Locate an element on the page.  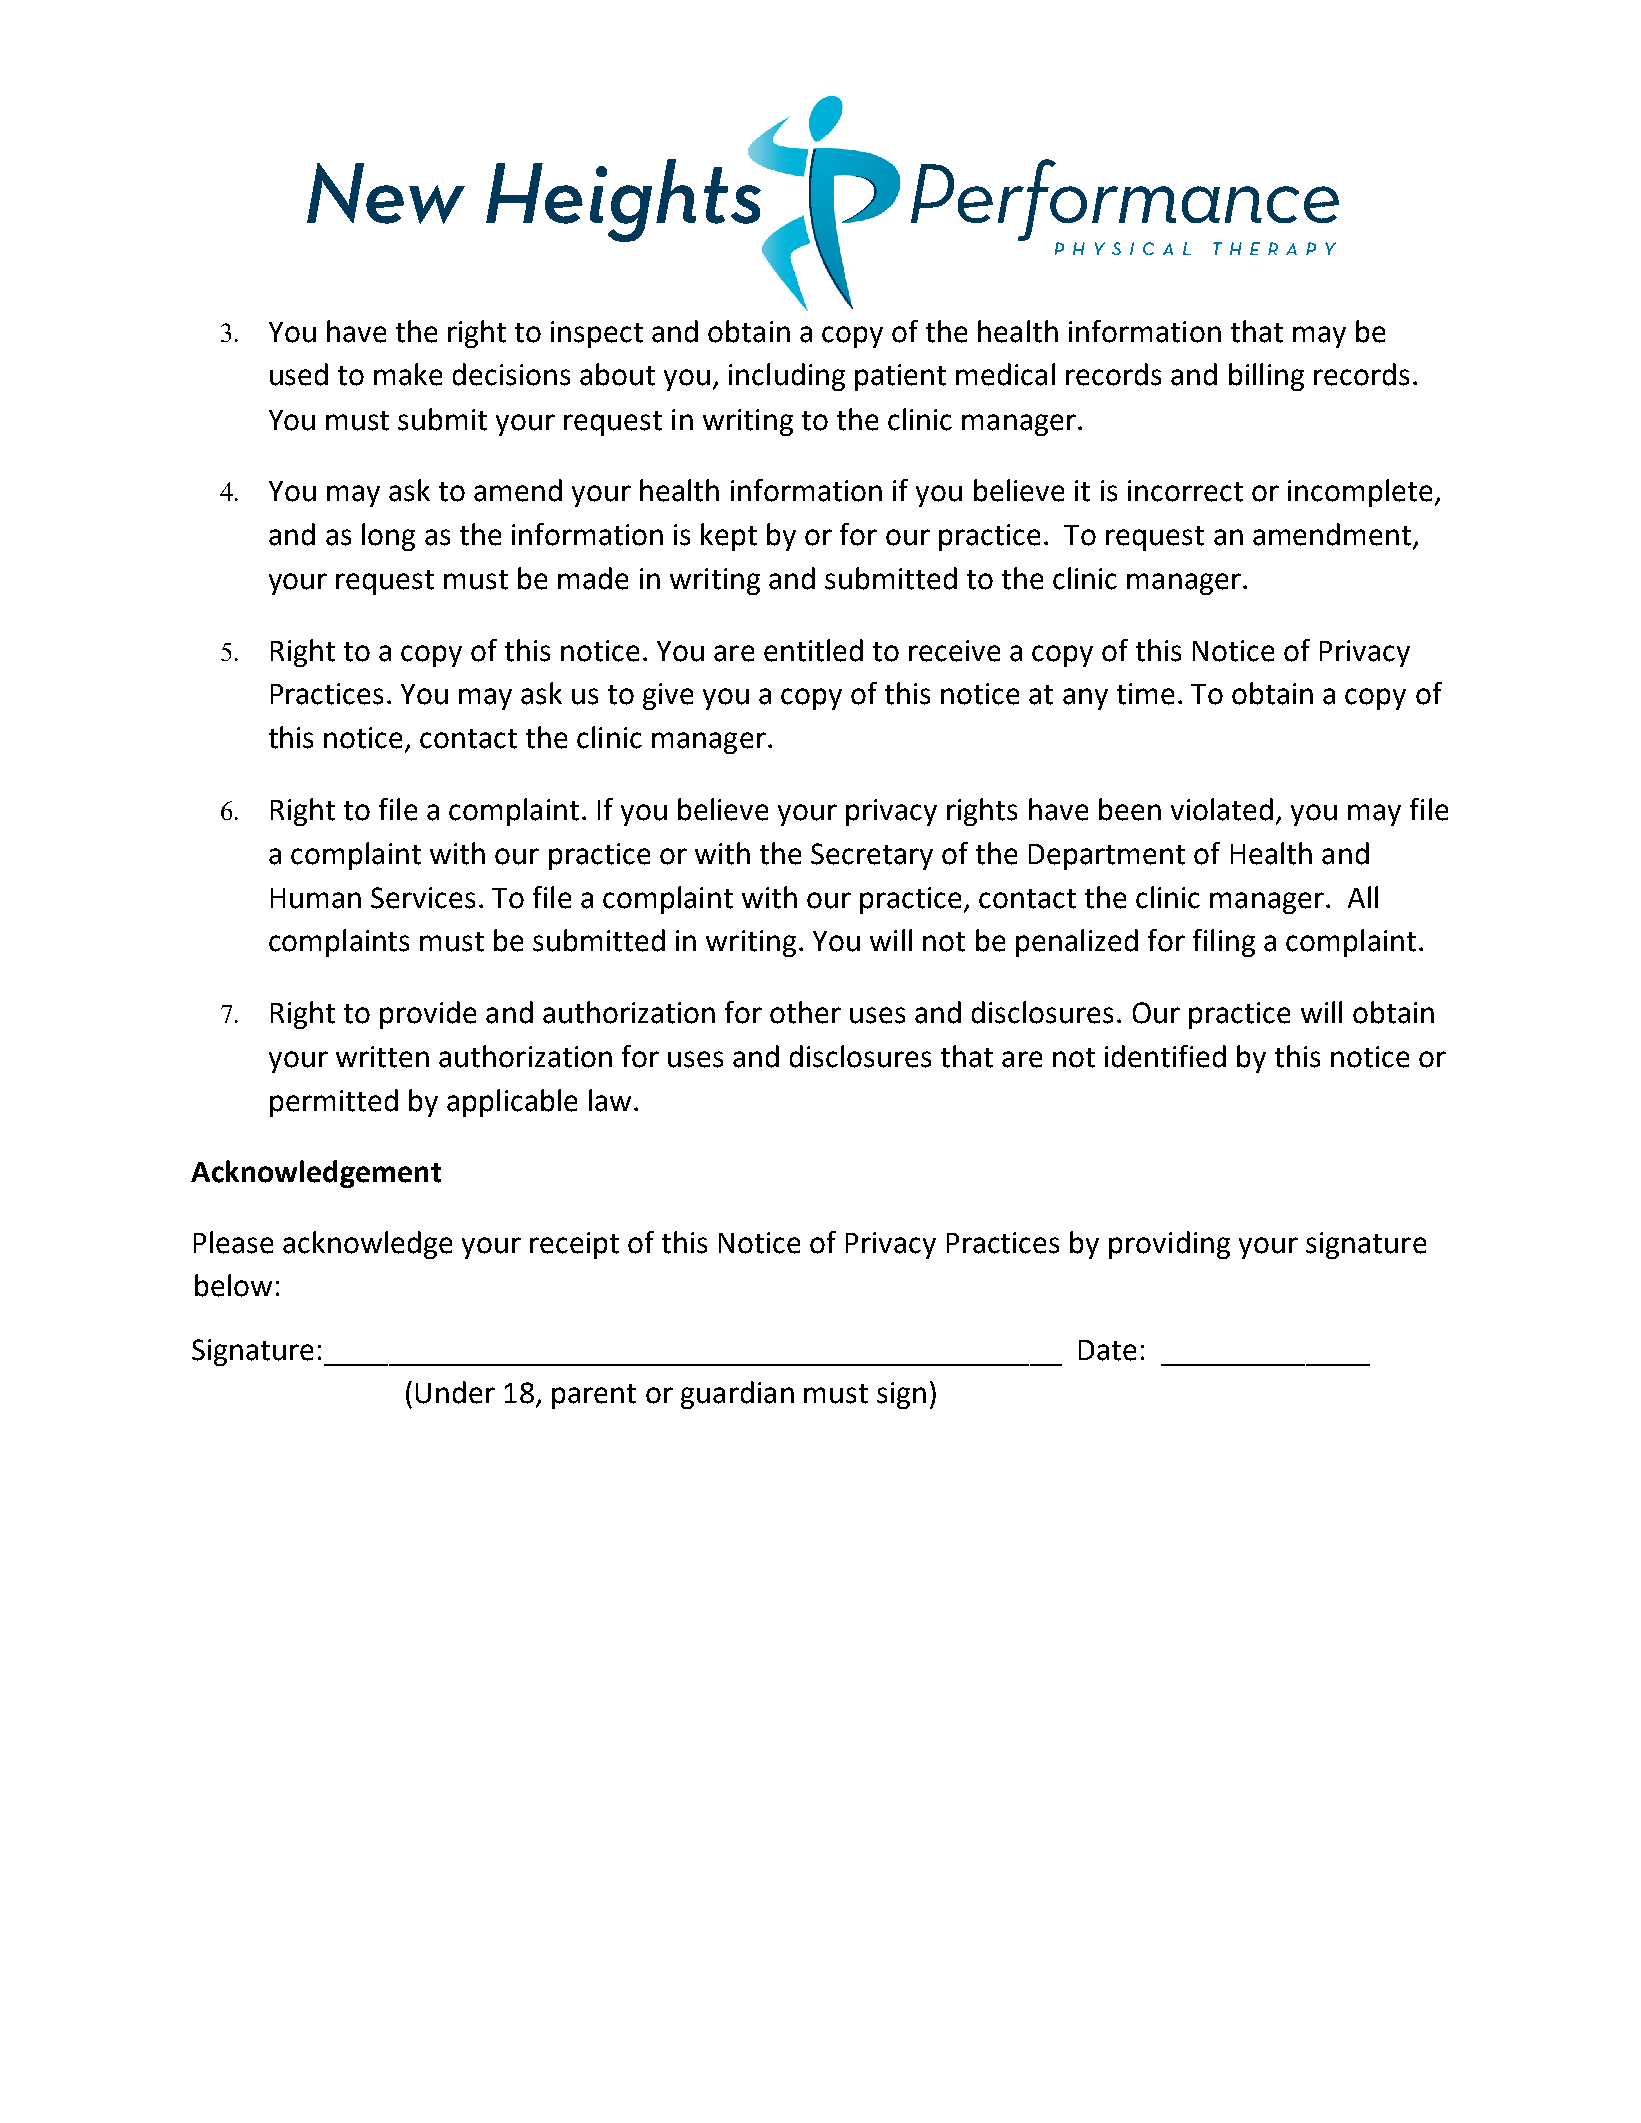
Under is located at coordinates (455, 1392).
